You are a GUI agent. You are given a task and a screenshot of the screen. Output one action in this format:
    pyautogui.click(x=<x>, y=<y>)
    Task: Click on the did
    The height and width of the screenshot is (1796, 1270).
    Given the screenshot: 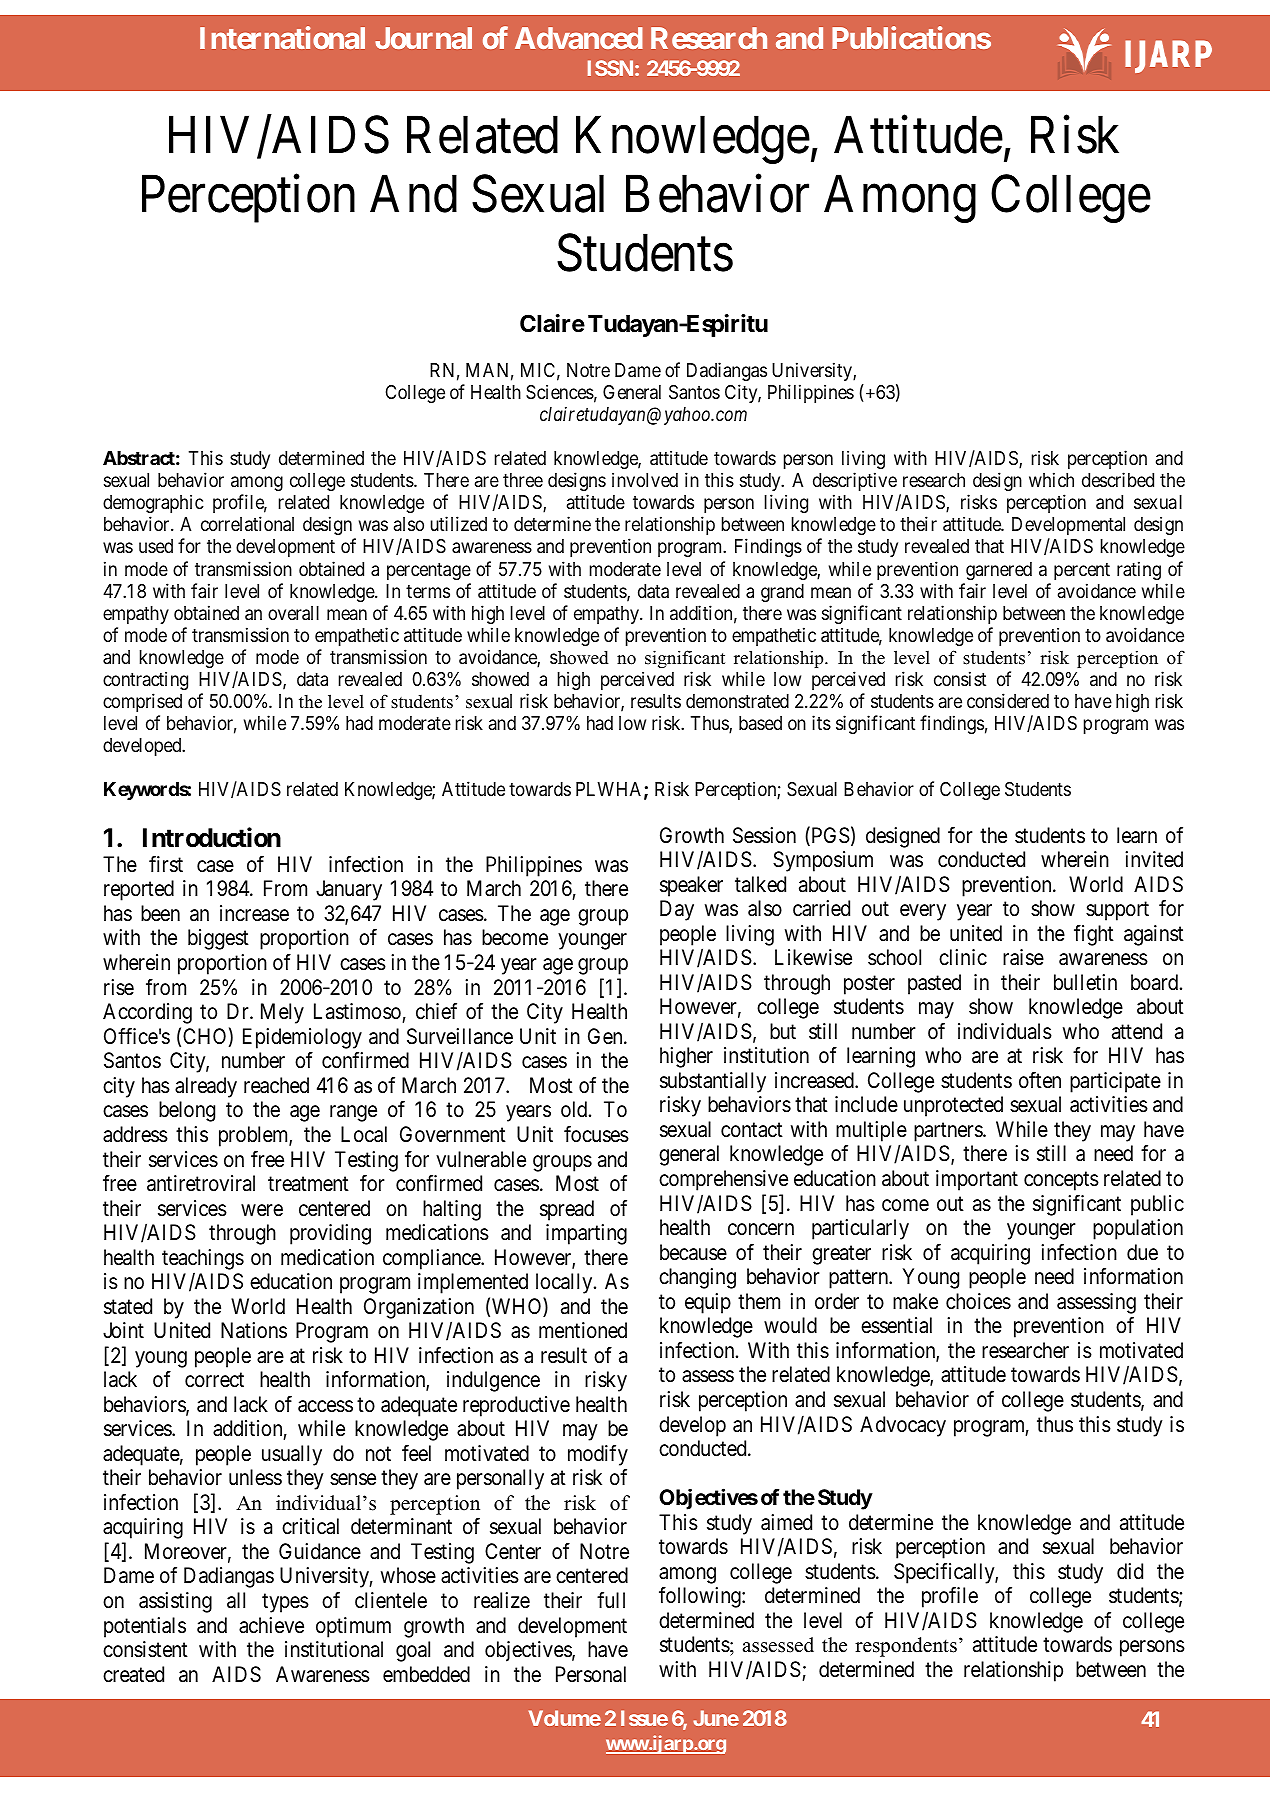 What is the action you would take?
    pyautogui.click(x=1130, y=1571)
